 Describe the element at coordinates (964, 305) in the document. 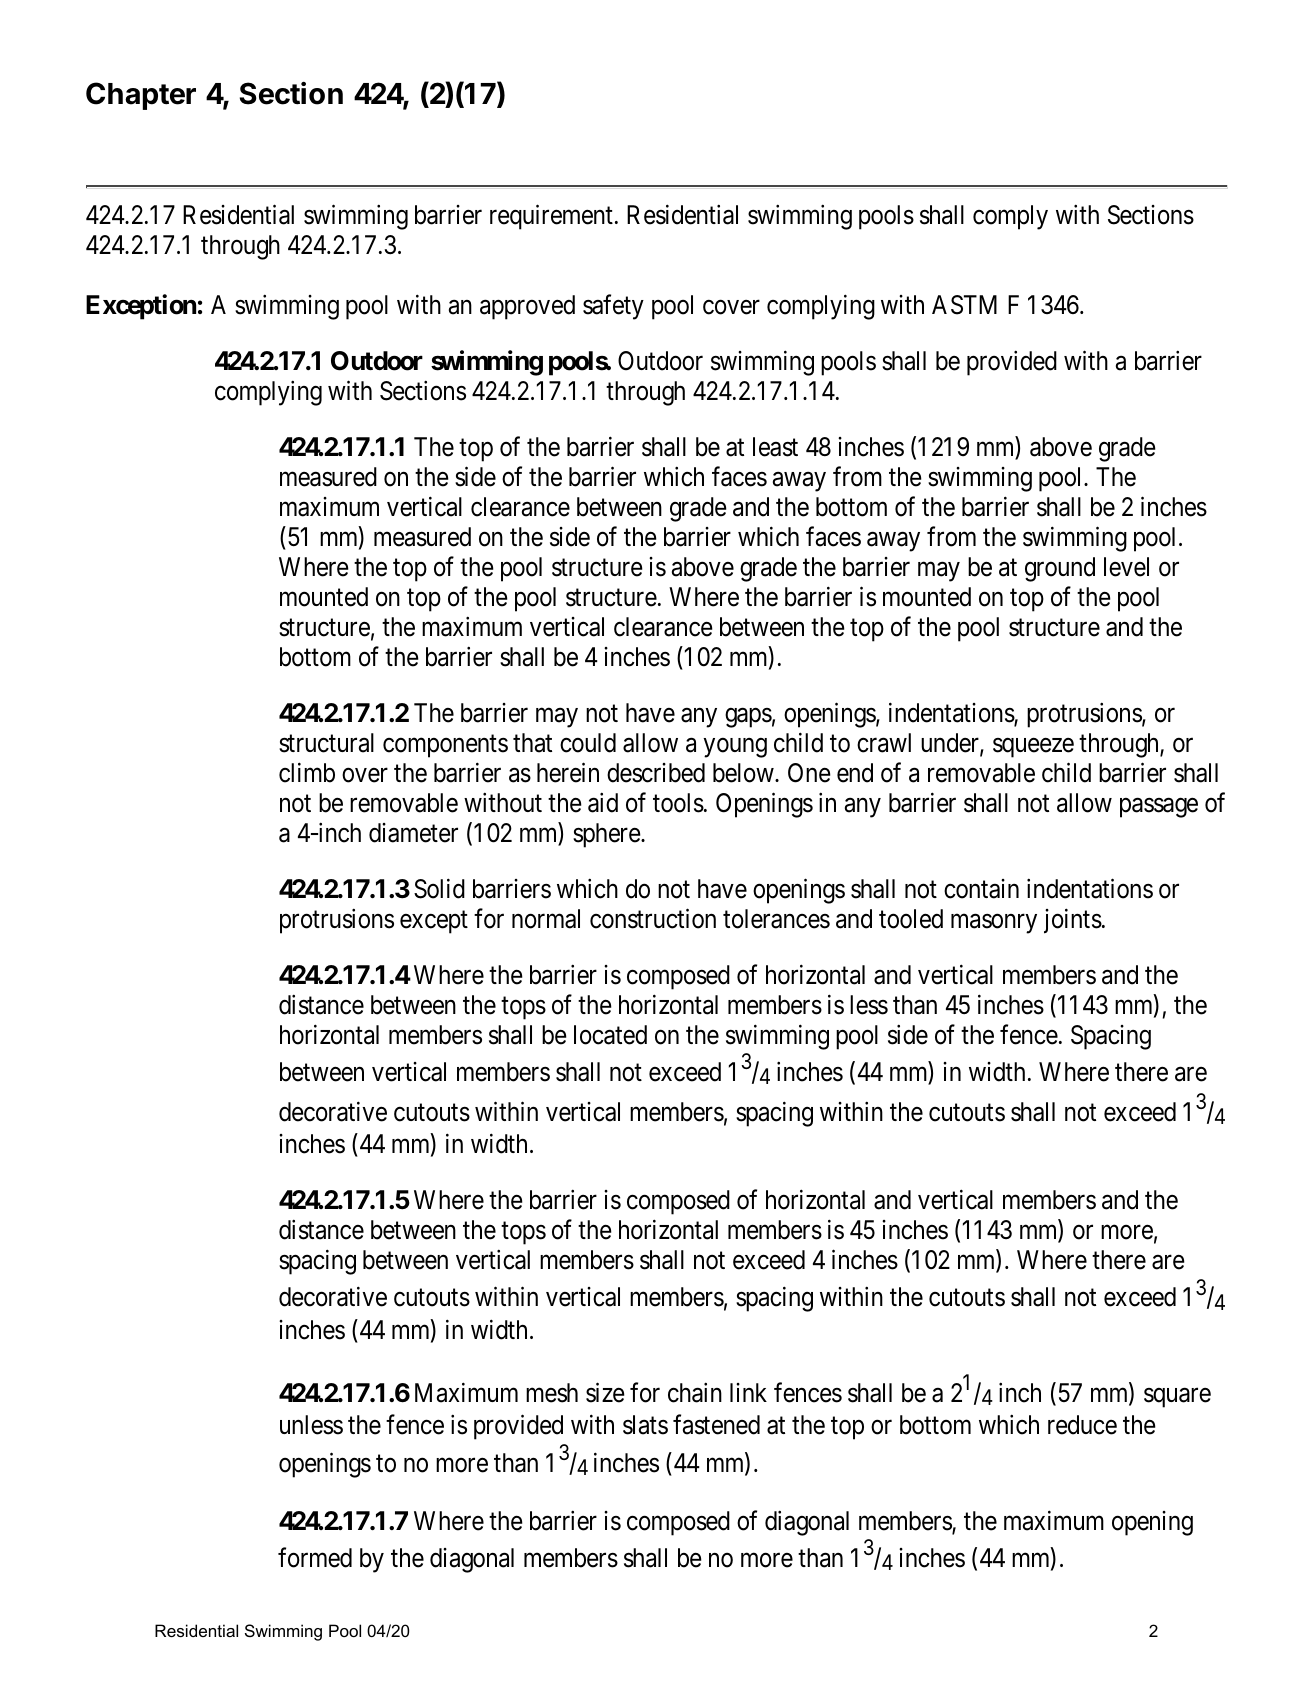

I see `ASTM` at that location.
